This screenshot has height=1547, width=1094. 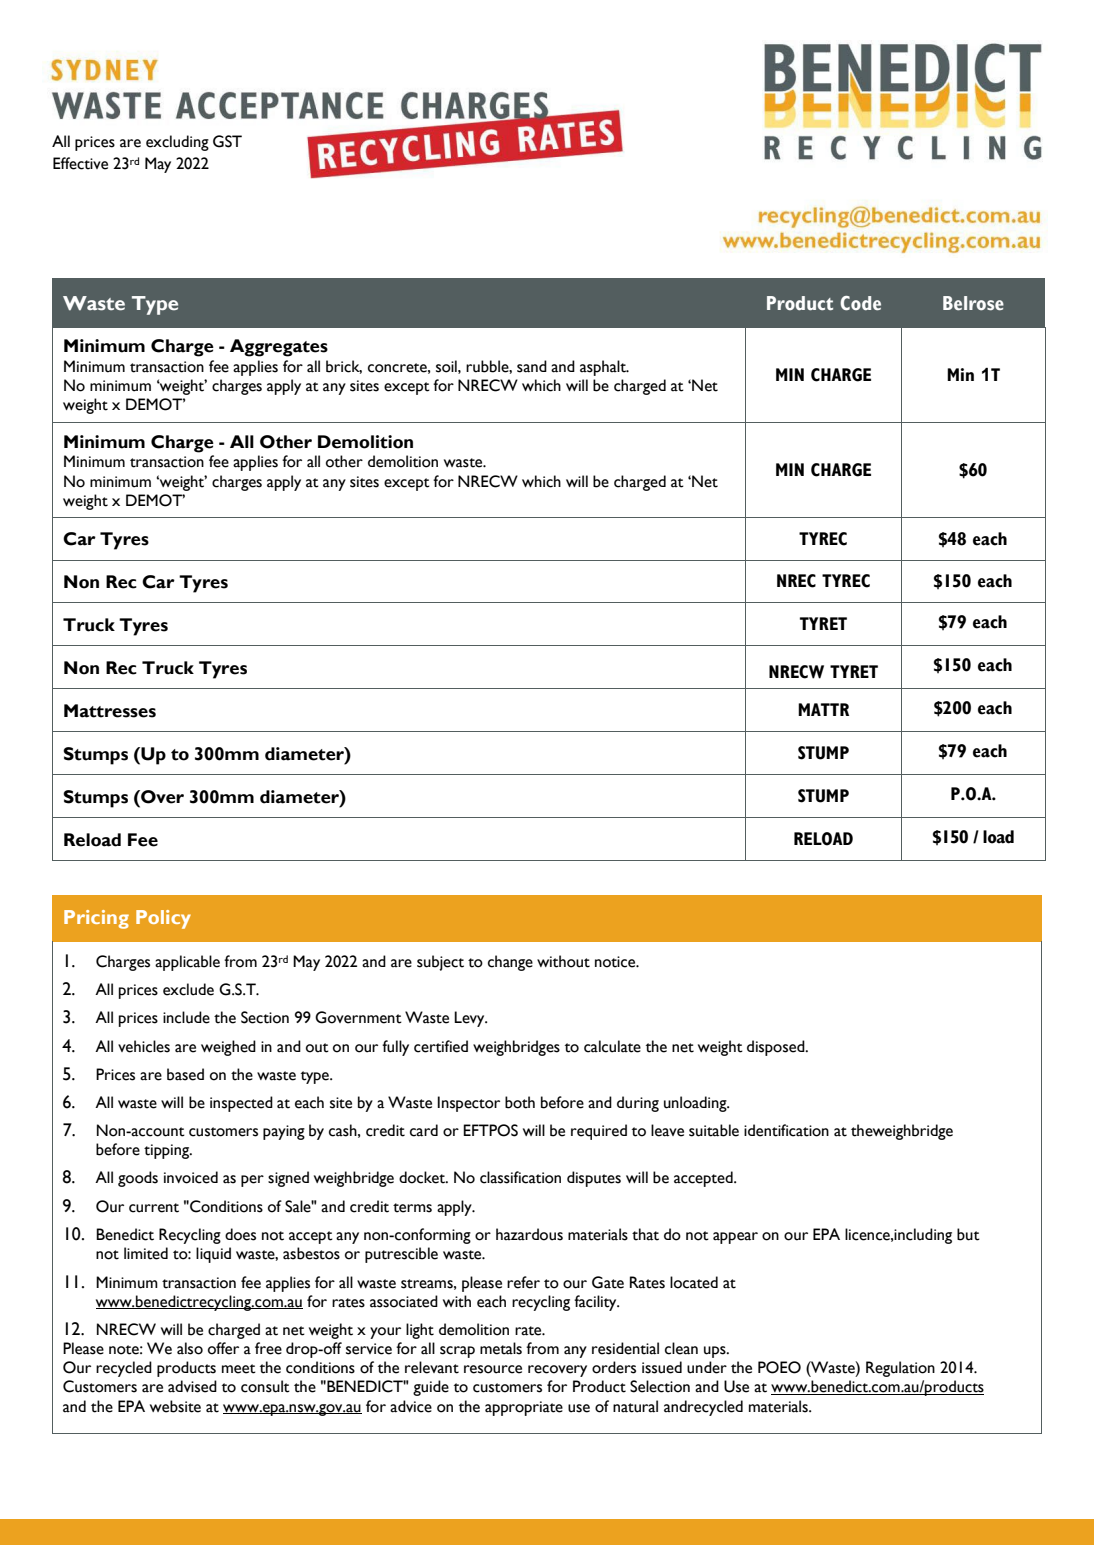 What do you see at coordinates (493, 1369) in the screenshot?
I see `resource` at bounding box center [493, 1369].
